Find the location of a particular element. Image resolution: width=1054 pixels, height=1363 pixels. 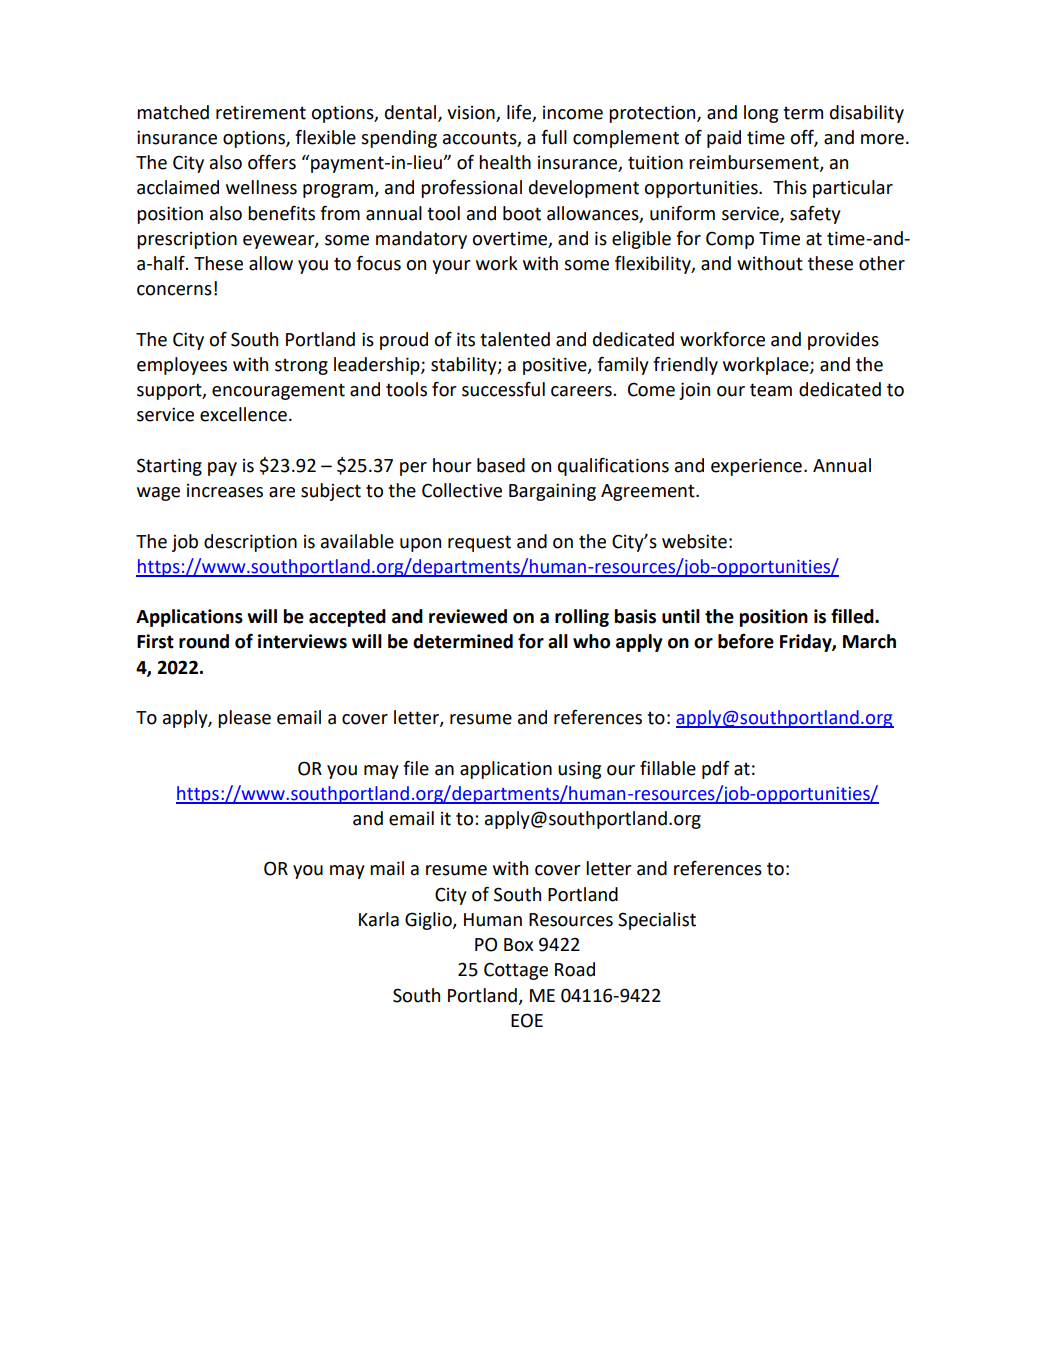

Karla is located at coordinates (379, 919).
